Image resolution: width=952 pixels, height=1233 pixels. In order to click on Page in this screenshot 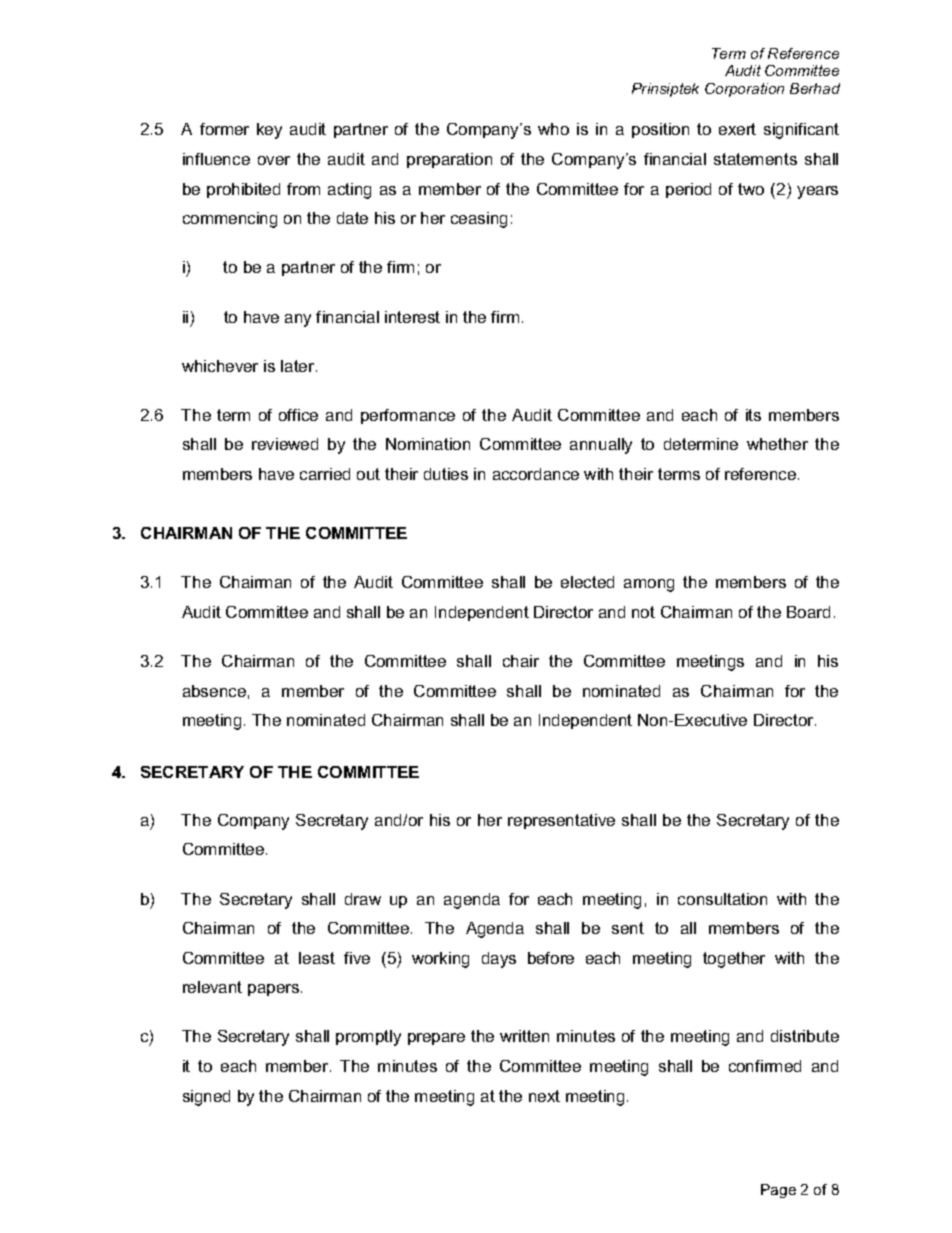, I will do `click(778, 1191)`.
